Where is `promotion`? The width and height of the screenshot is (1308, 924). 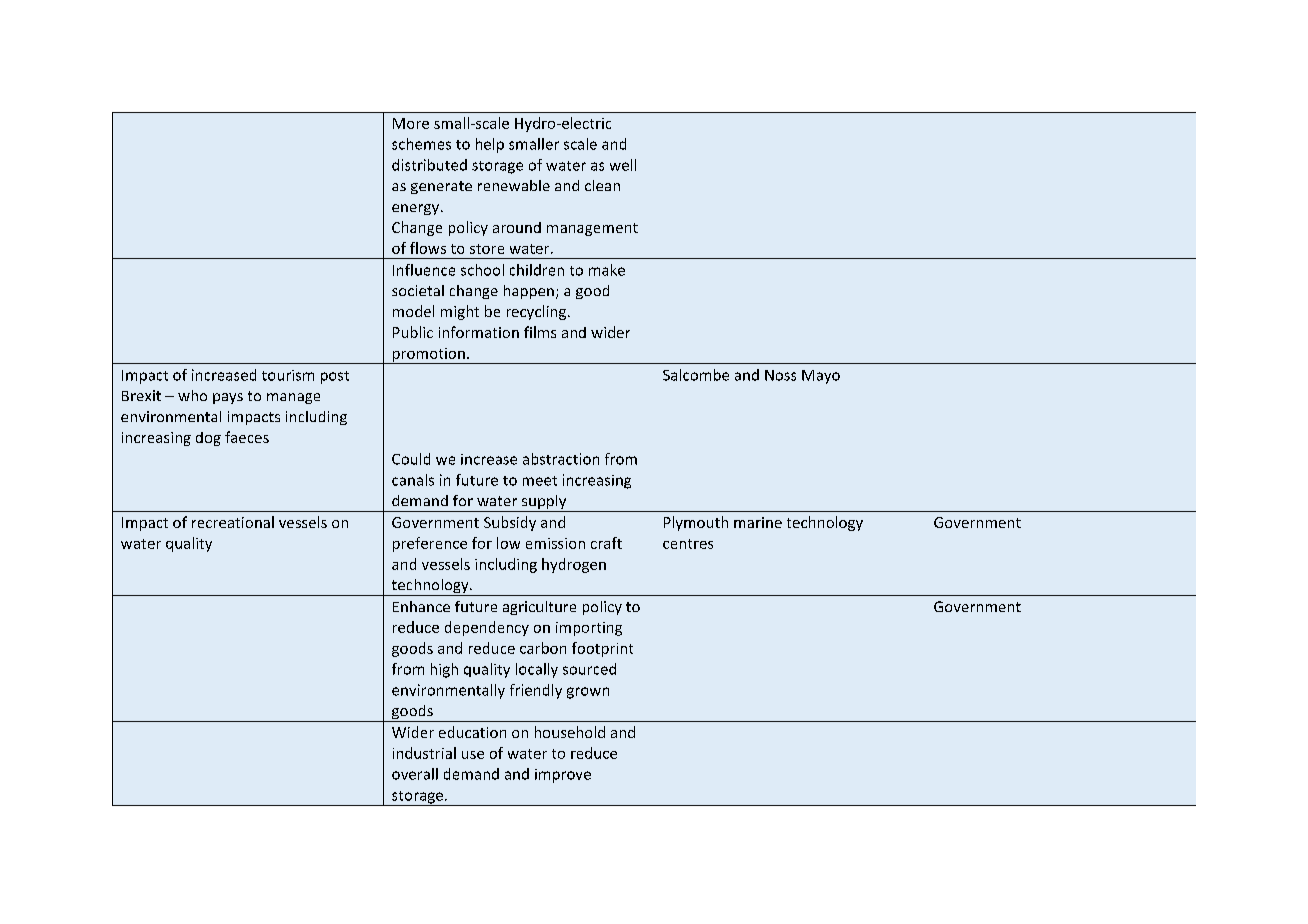 promotion is located at coordinates (428, 356).
